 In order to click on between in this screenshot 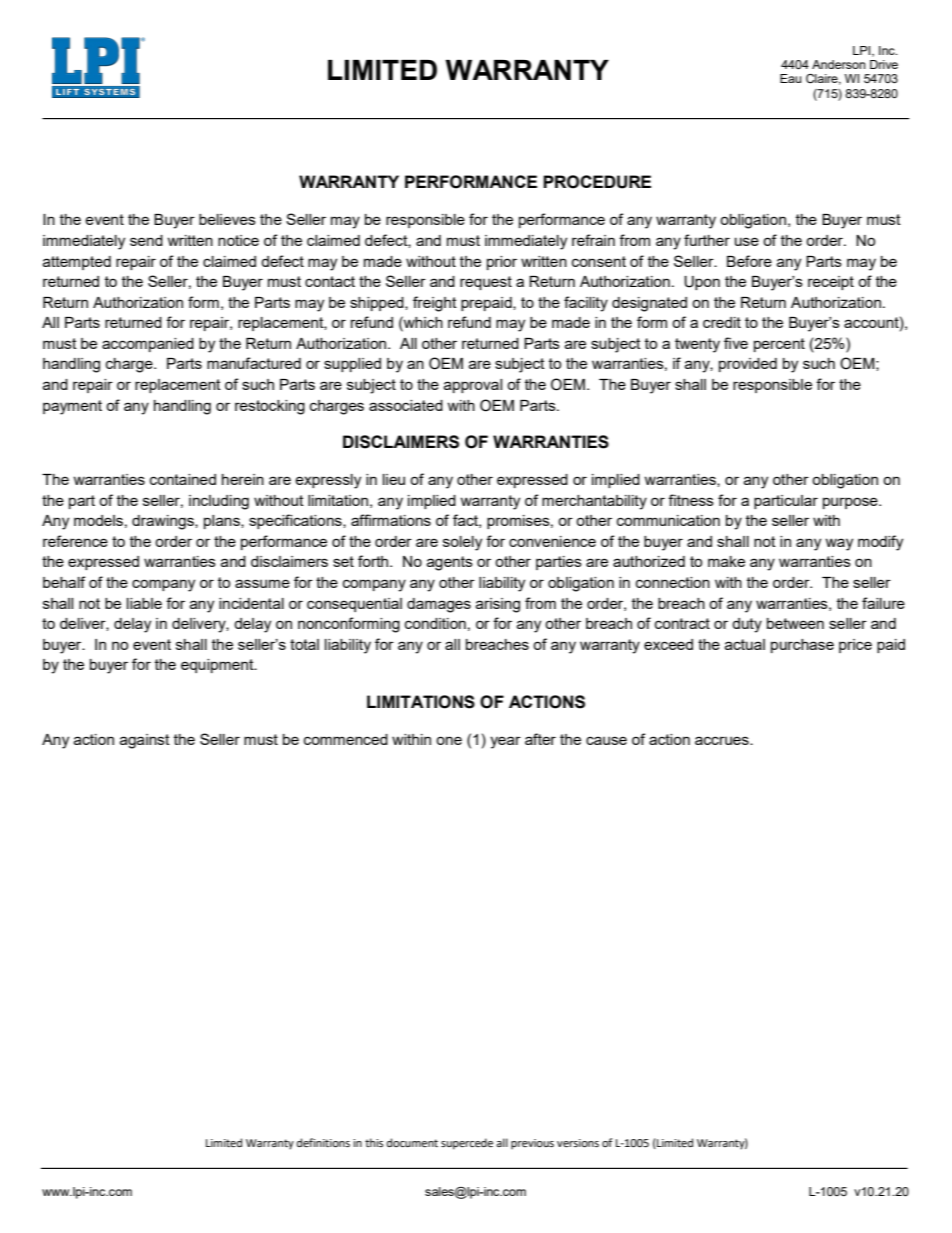, I will do `click(795, 623)`.
